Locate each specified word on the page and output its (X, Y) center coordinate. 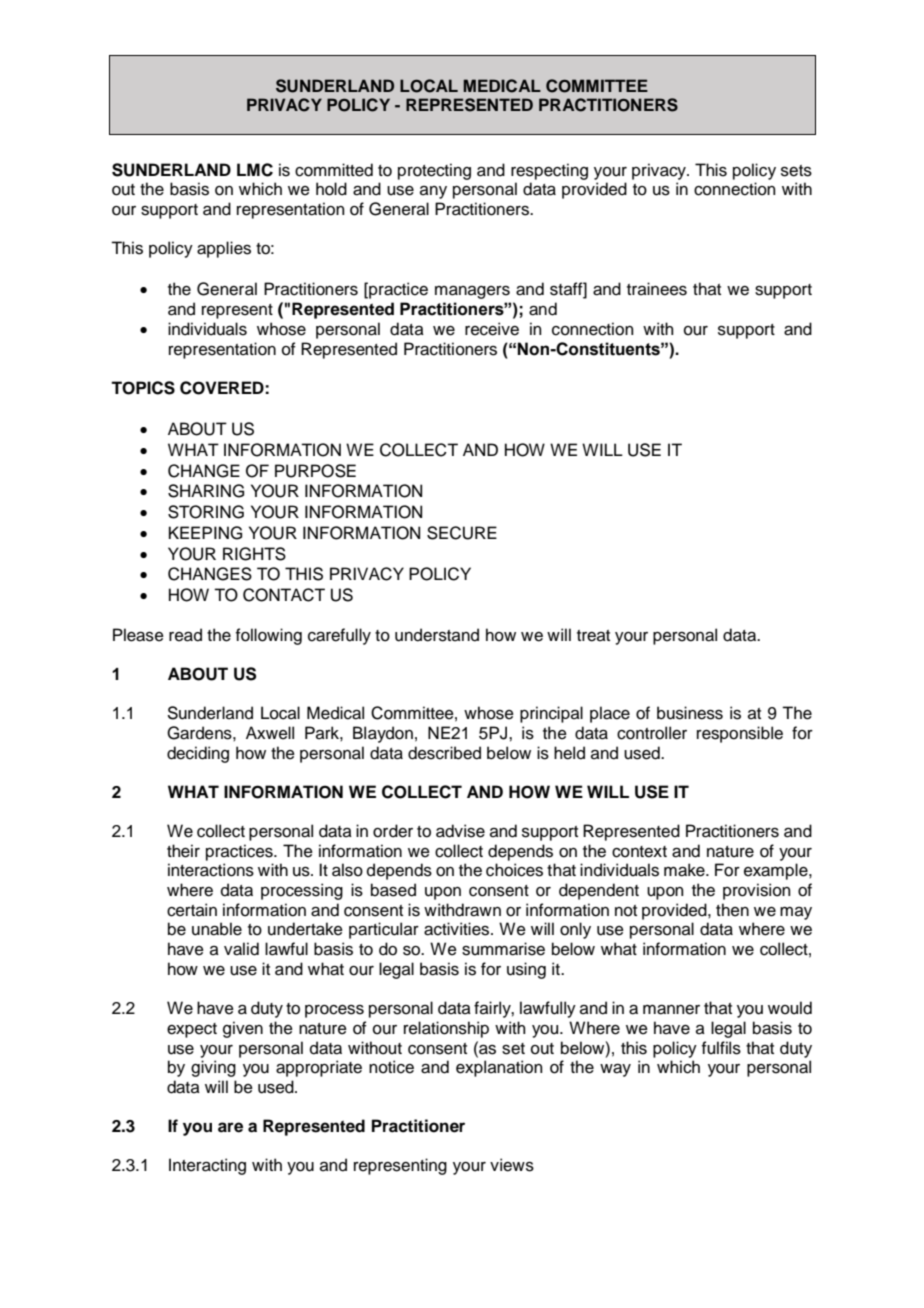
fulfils (721, 1048)
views (512, 1165)
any (433, 192)
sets (796, 171)
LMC (255, 170)
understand (437, 635)
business (690, 713)
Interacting (207, 1166)
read (185, 635)
